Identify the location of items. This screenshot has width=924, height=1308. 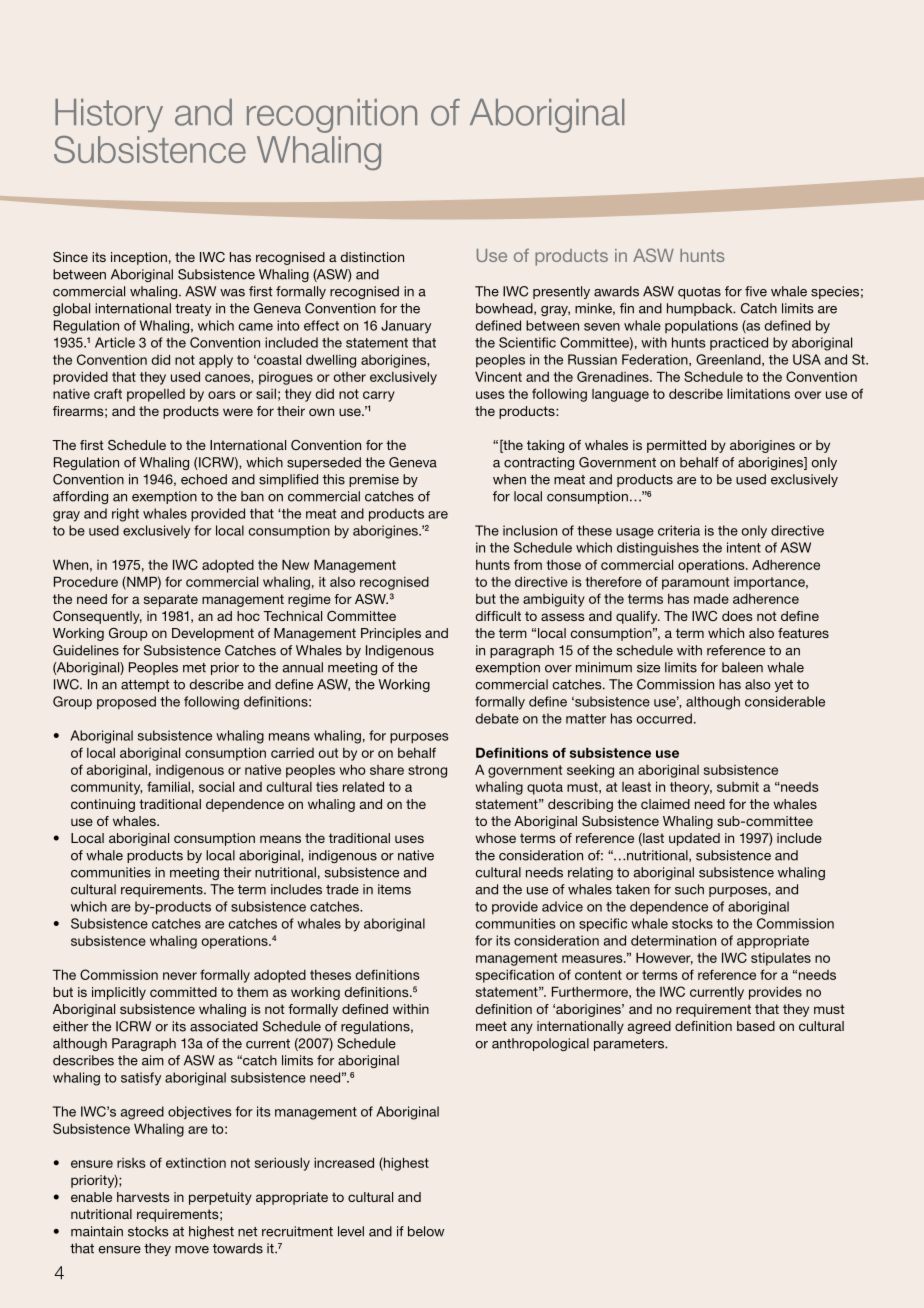
(394, 889).
